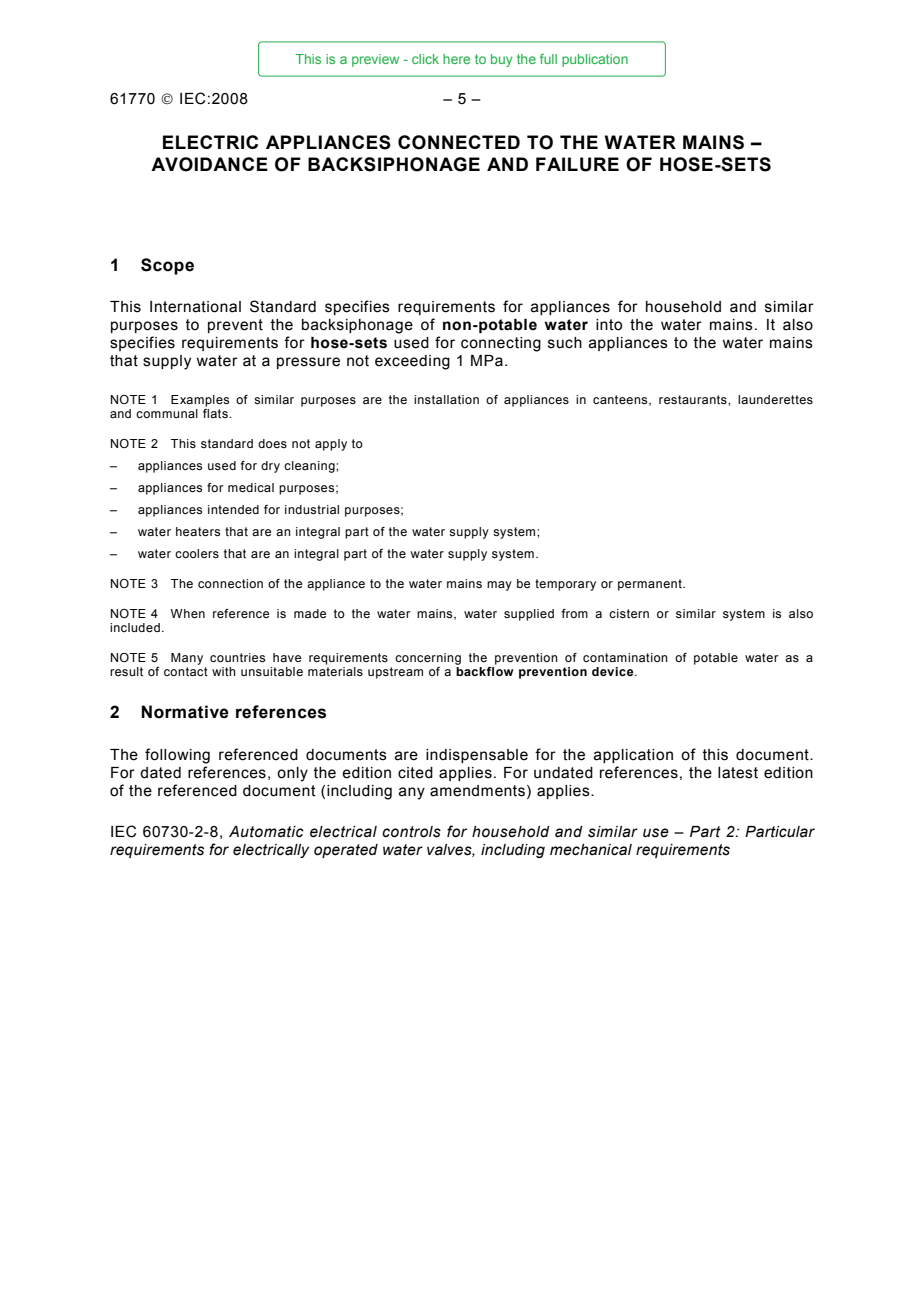 Image resolution: width=924 pixels, height=1308 pixels. Describe the element at coordinates (595, 60) in the page. I see `publication` at that location.
